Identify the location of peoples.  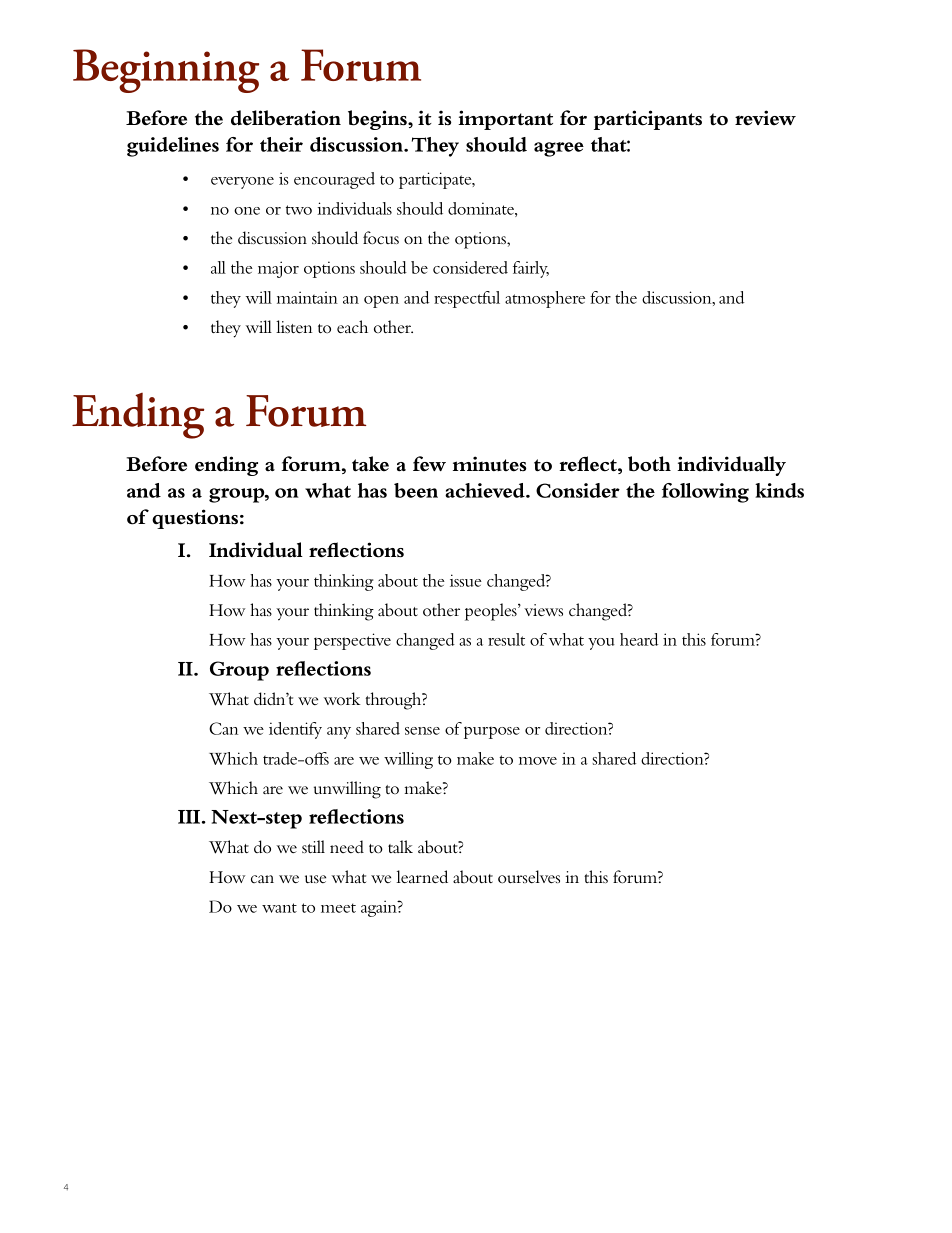
(492, 612).
